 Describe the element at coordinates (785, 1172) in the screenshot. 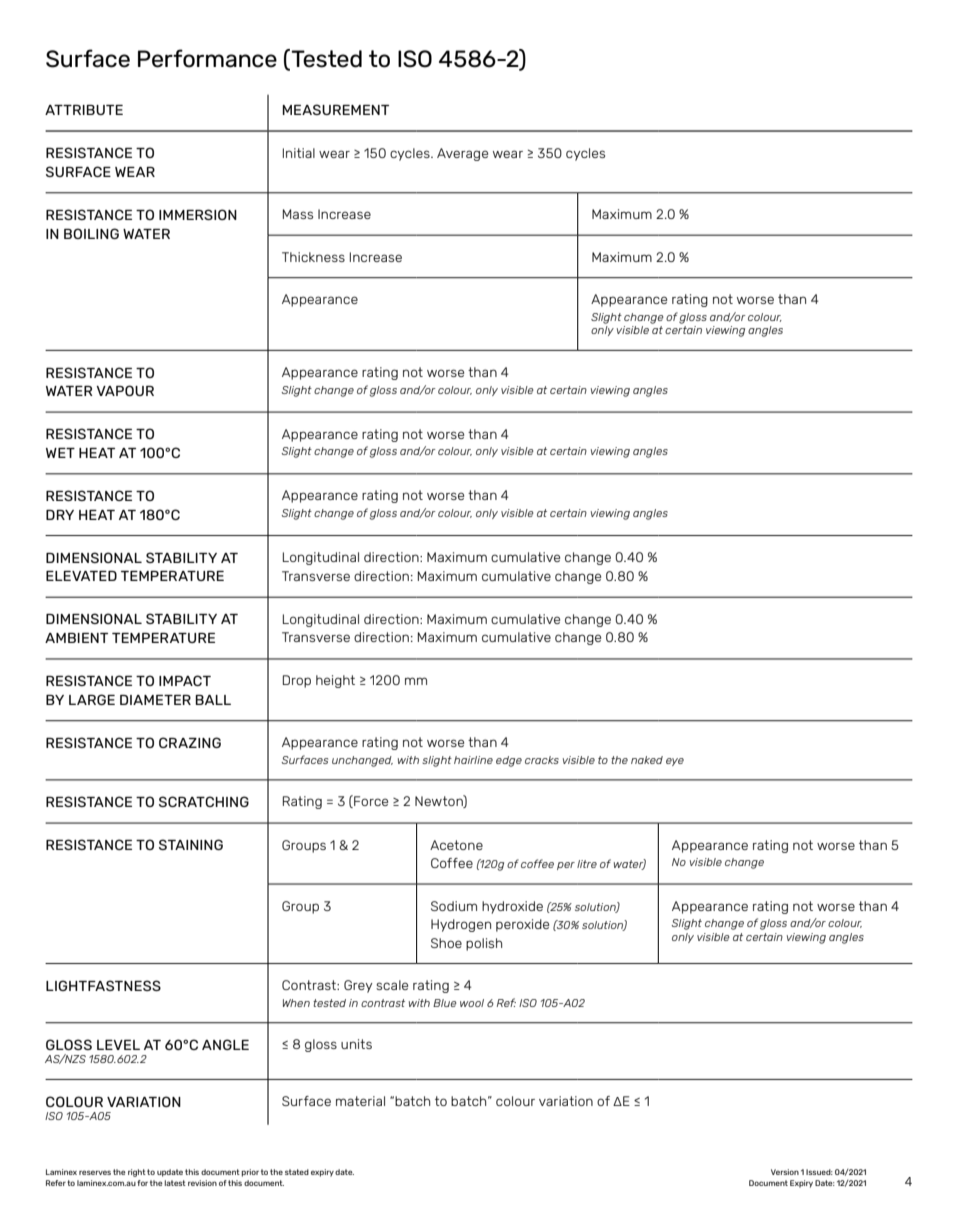

I see `Version` at that location.
